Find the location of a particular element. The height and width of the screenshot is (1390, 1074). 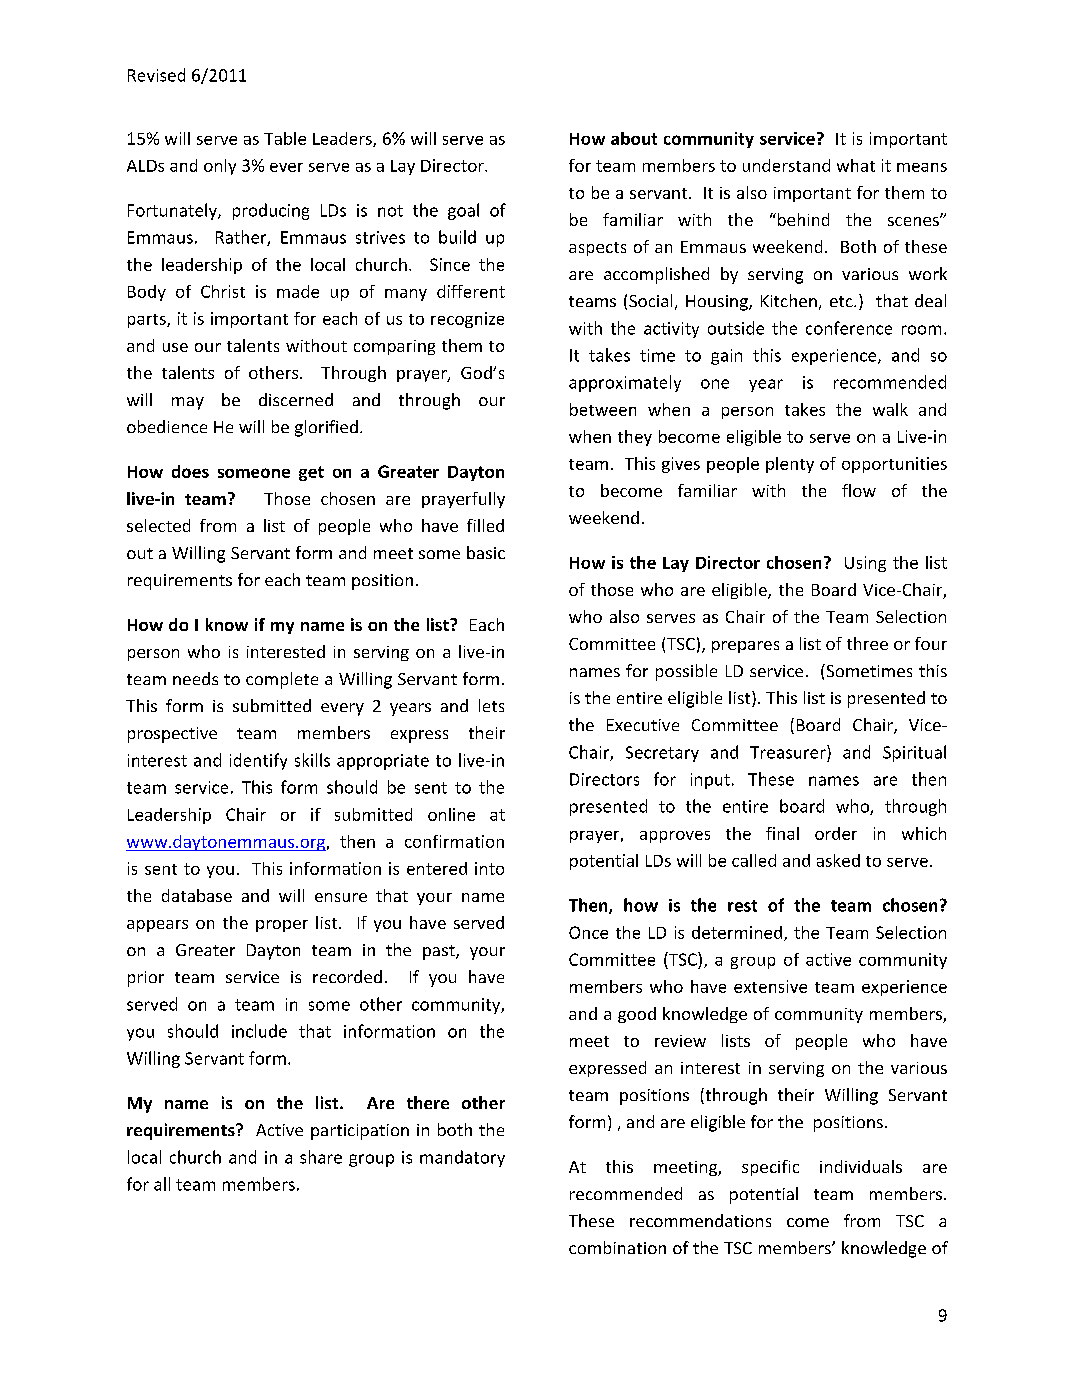

Table is located at coordinates (285, 138).
